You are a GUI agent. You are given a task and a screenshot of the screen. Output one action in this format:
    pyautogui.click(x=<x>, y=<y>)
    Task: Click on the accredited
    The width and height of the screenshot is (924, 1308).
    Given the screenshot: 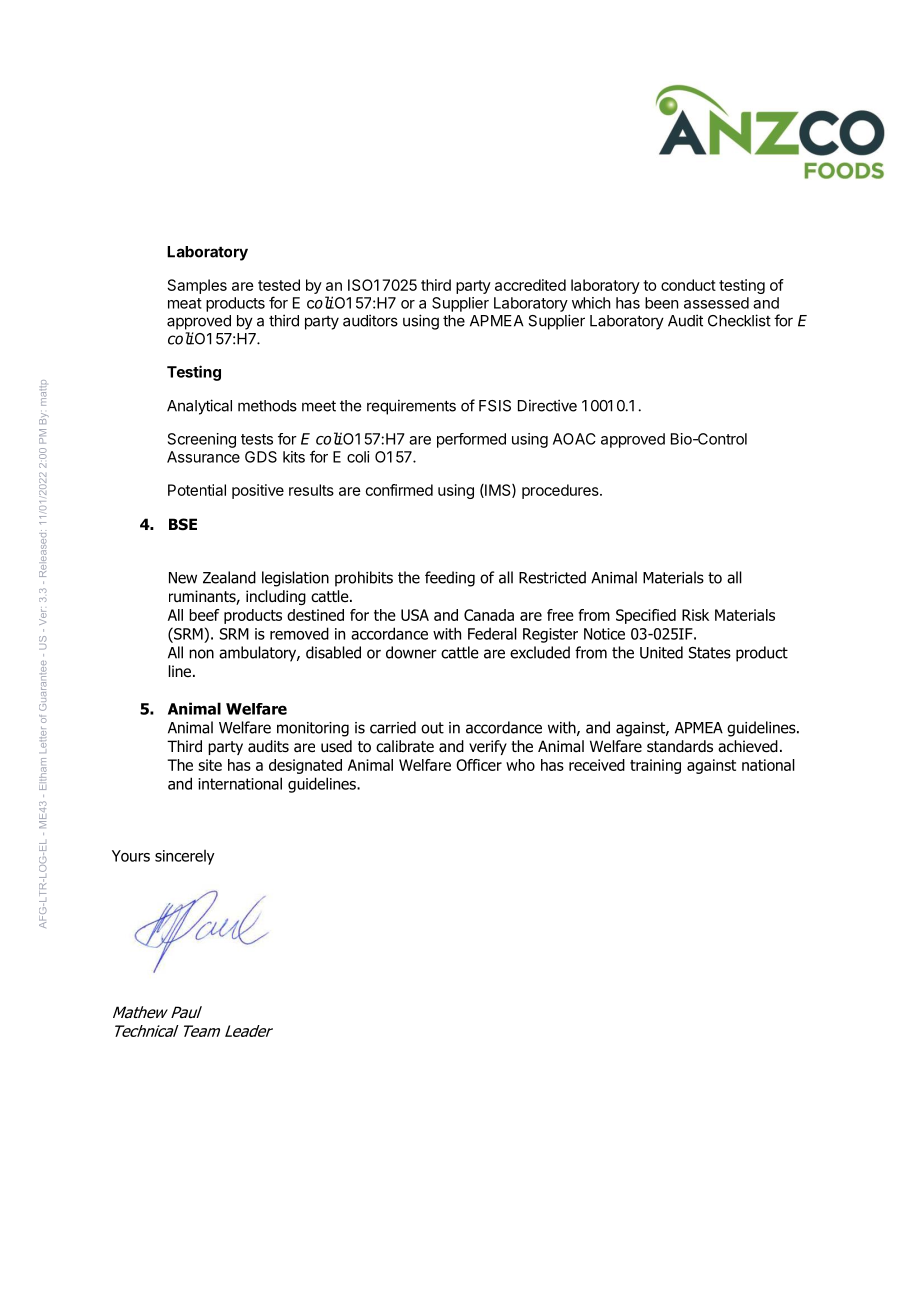 What is the action you would take?
    pyautogui.click(x=530, y=285)
